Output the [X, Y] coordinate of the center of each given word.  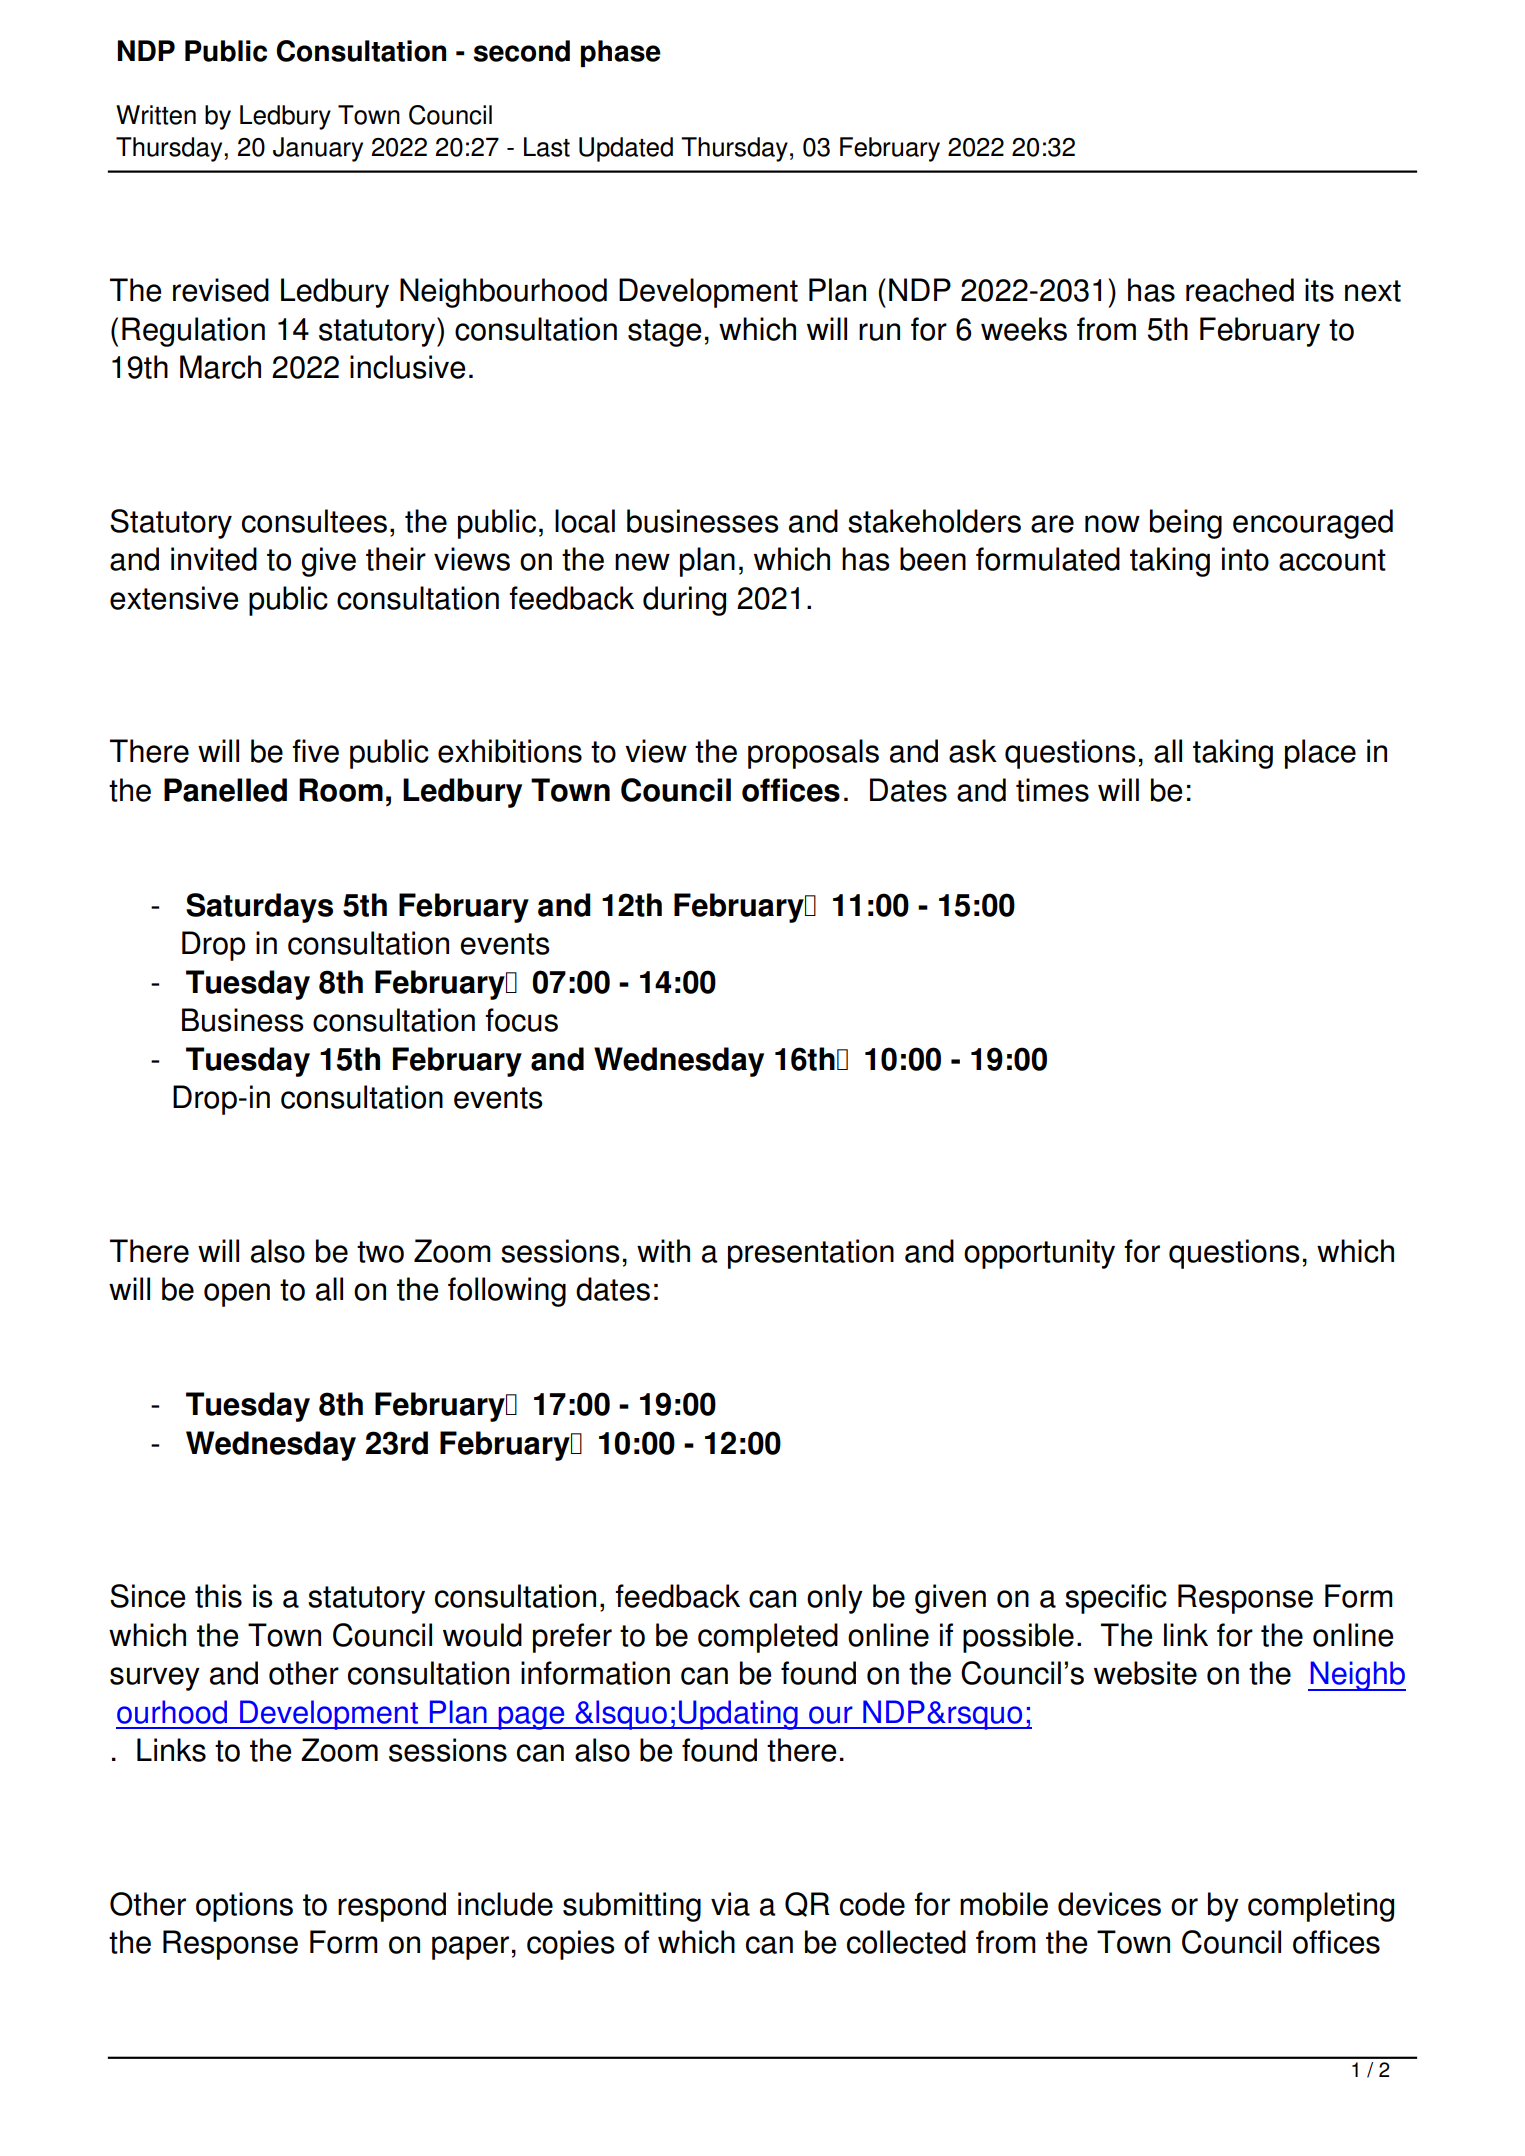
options [244, 1907]
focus [521, 1020]
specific [1116, 1599]
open [237, 1295]
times [1052, 790]
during [684, 601]
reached [1240, 290]
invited [214, 559]
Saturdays [259, 908]
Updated [626, 149]
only [835, 1599]
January [318, 149]
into [1245, 559]
